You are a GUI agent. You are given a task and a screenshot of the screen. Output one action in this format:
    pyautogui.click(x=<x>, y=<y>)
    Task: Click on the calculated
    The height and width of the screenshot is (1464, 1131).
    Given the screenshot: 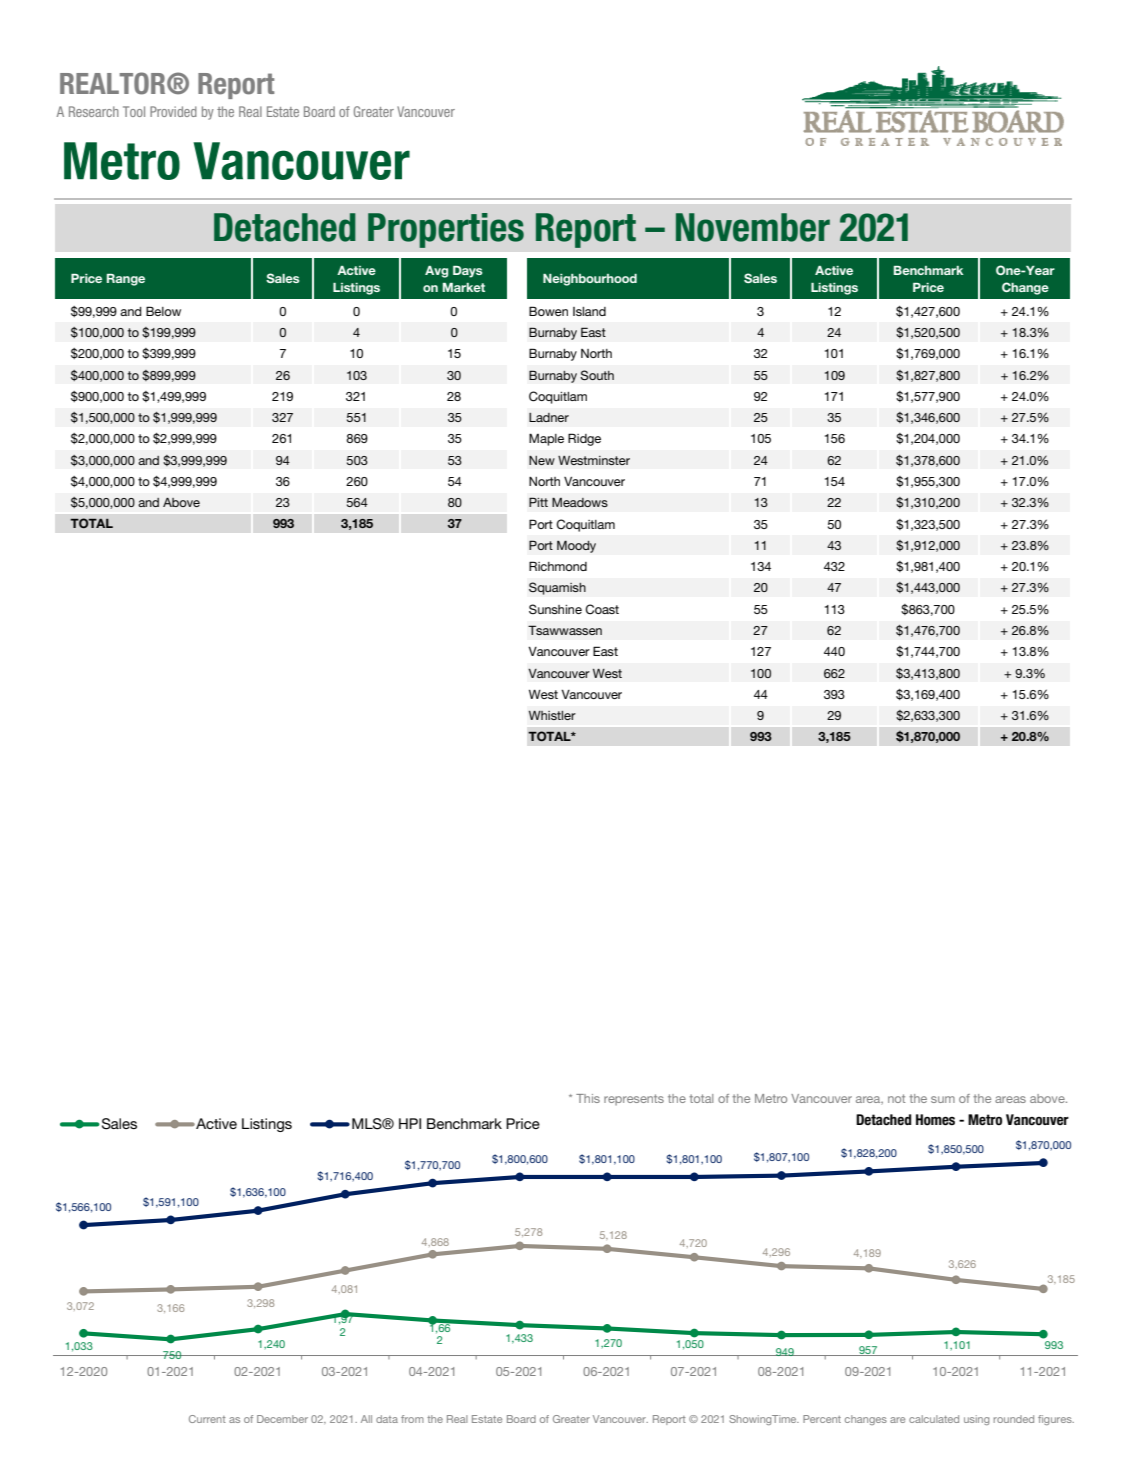 What is the action you would take?
    pyautogui.click(x=934, y=1419)
